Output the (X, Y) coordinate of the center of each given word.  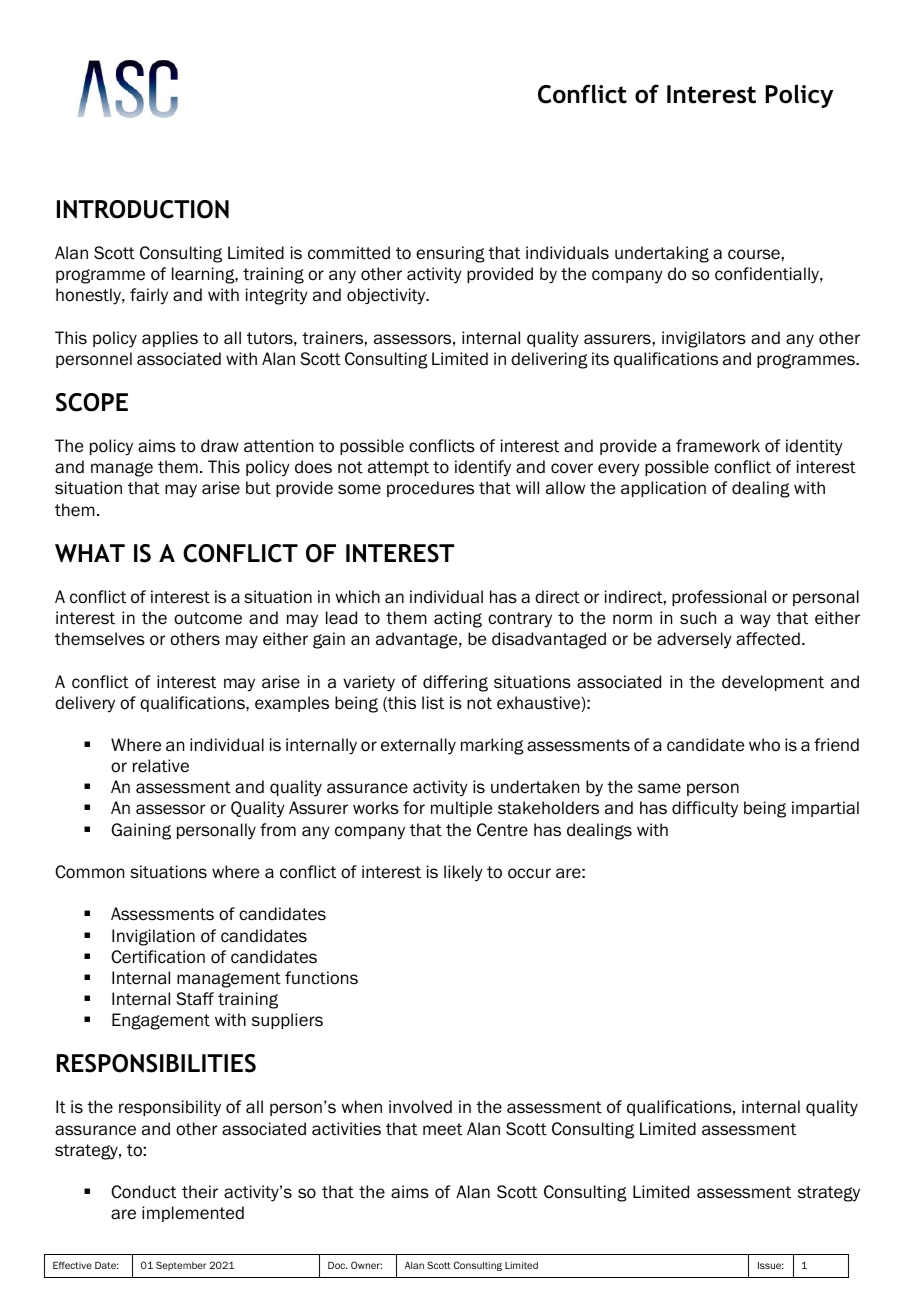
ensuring (450, 254)
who (764, 745)
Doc (338, 1265)
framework (718, 446)
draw (220, 446)
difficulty (705, 809)
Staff (195, 999)
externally (418, 746)
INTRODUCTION (143, 209)
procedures (430, 489)
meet (442, 1129)
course (754, 254)
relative (161, 766)
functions (321, 978)
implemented (193, 1214)
